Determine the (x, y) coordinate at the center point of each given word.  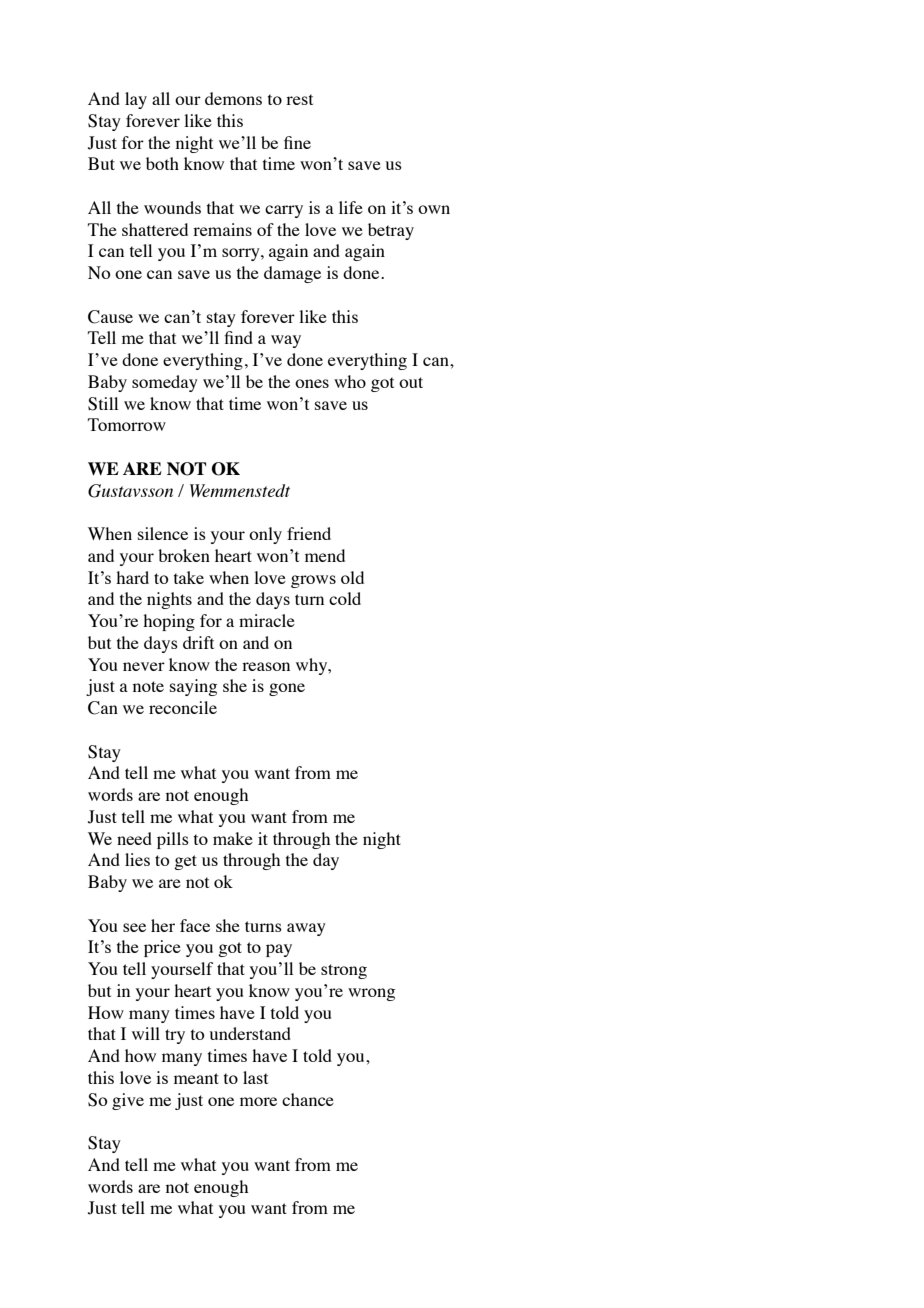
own (434, 209)
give (128, 1101)
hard (132, 577)
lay (136, 100)
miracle (267, 620)
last (255, 1077)
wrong (371, 994)
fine (297, 142)
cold (345, 598)
